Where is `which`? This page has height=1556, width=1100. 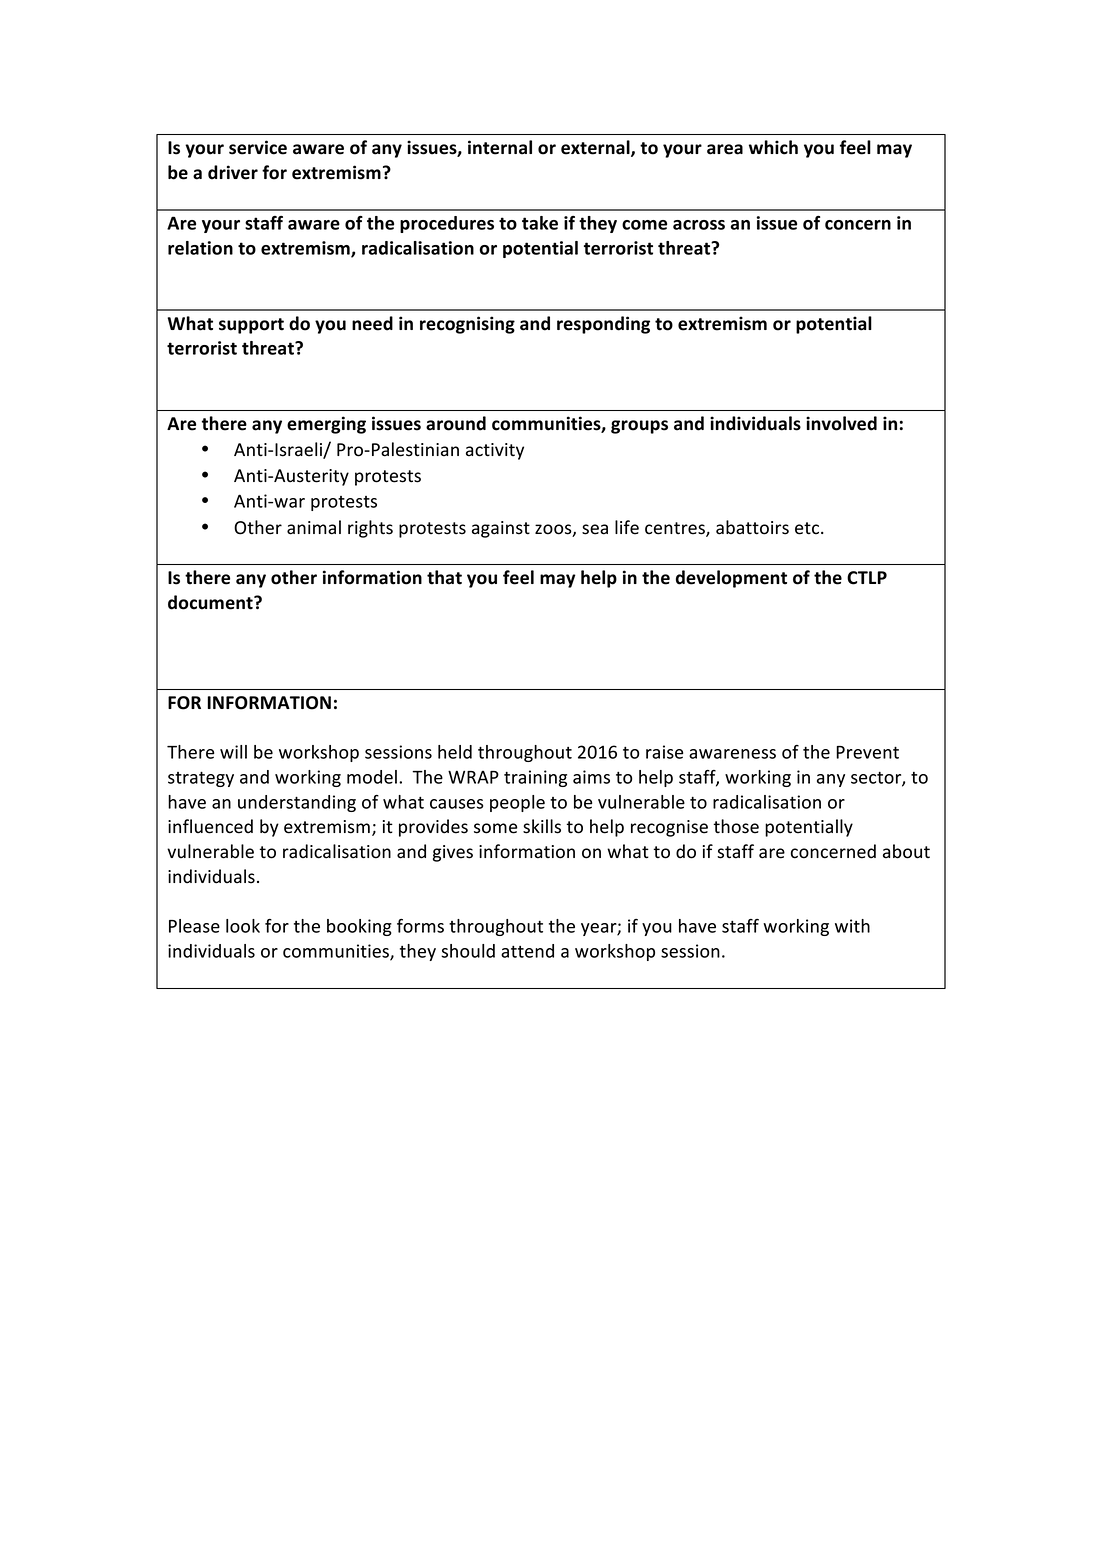
which is located at coordinates (773, 147).
